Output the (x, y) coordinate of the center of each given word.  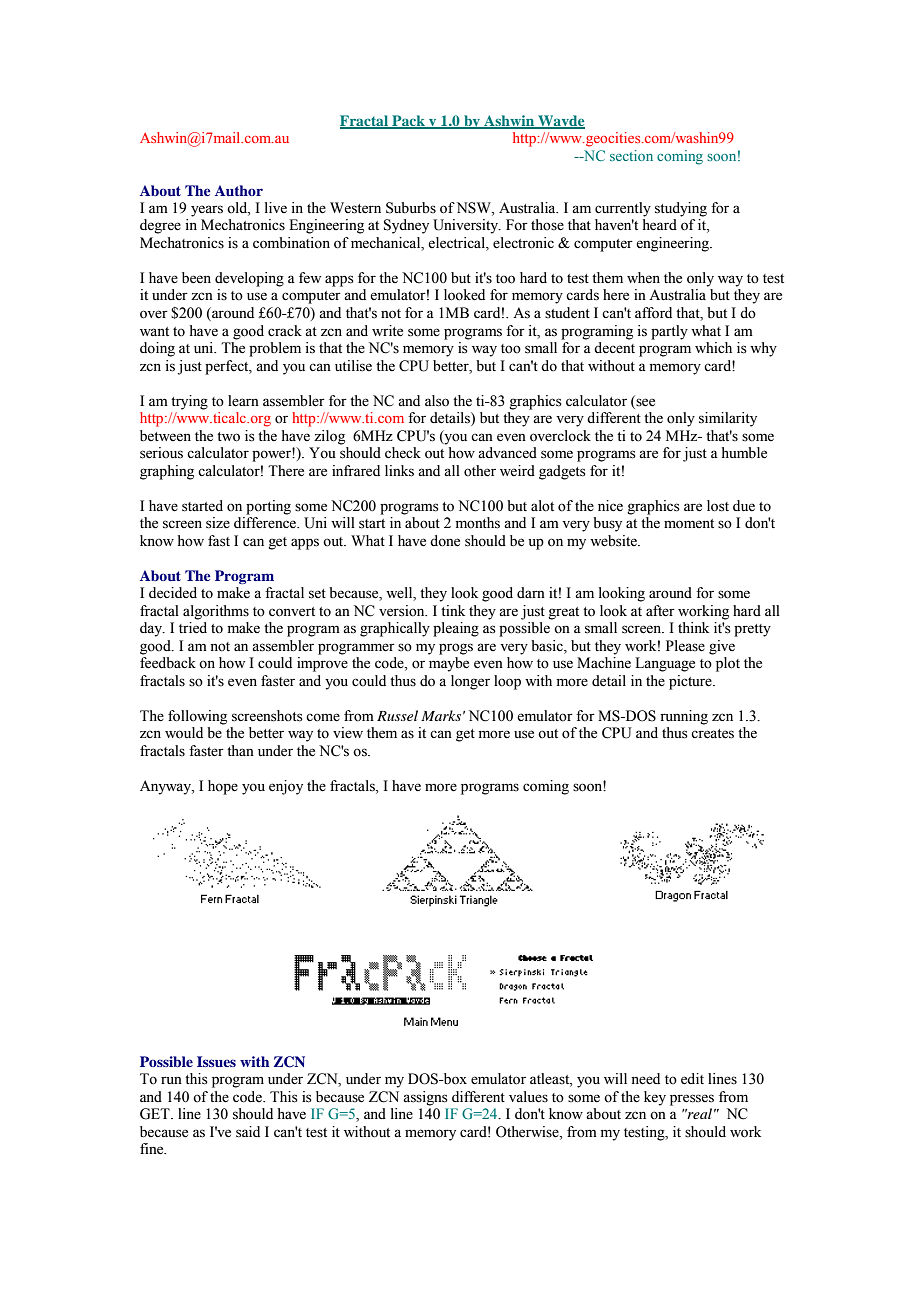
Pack (408, 121)
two (228, 437)
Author (239, 190)
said (248, 1132)
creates (712, 734)
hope (223, 787)
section (631, 155)
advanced (507, 453)
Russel (397, 715)
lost (718, 506)
